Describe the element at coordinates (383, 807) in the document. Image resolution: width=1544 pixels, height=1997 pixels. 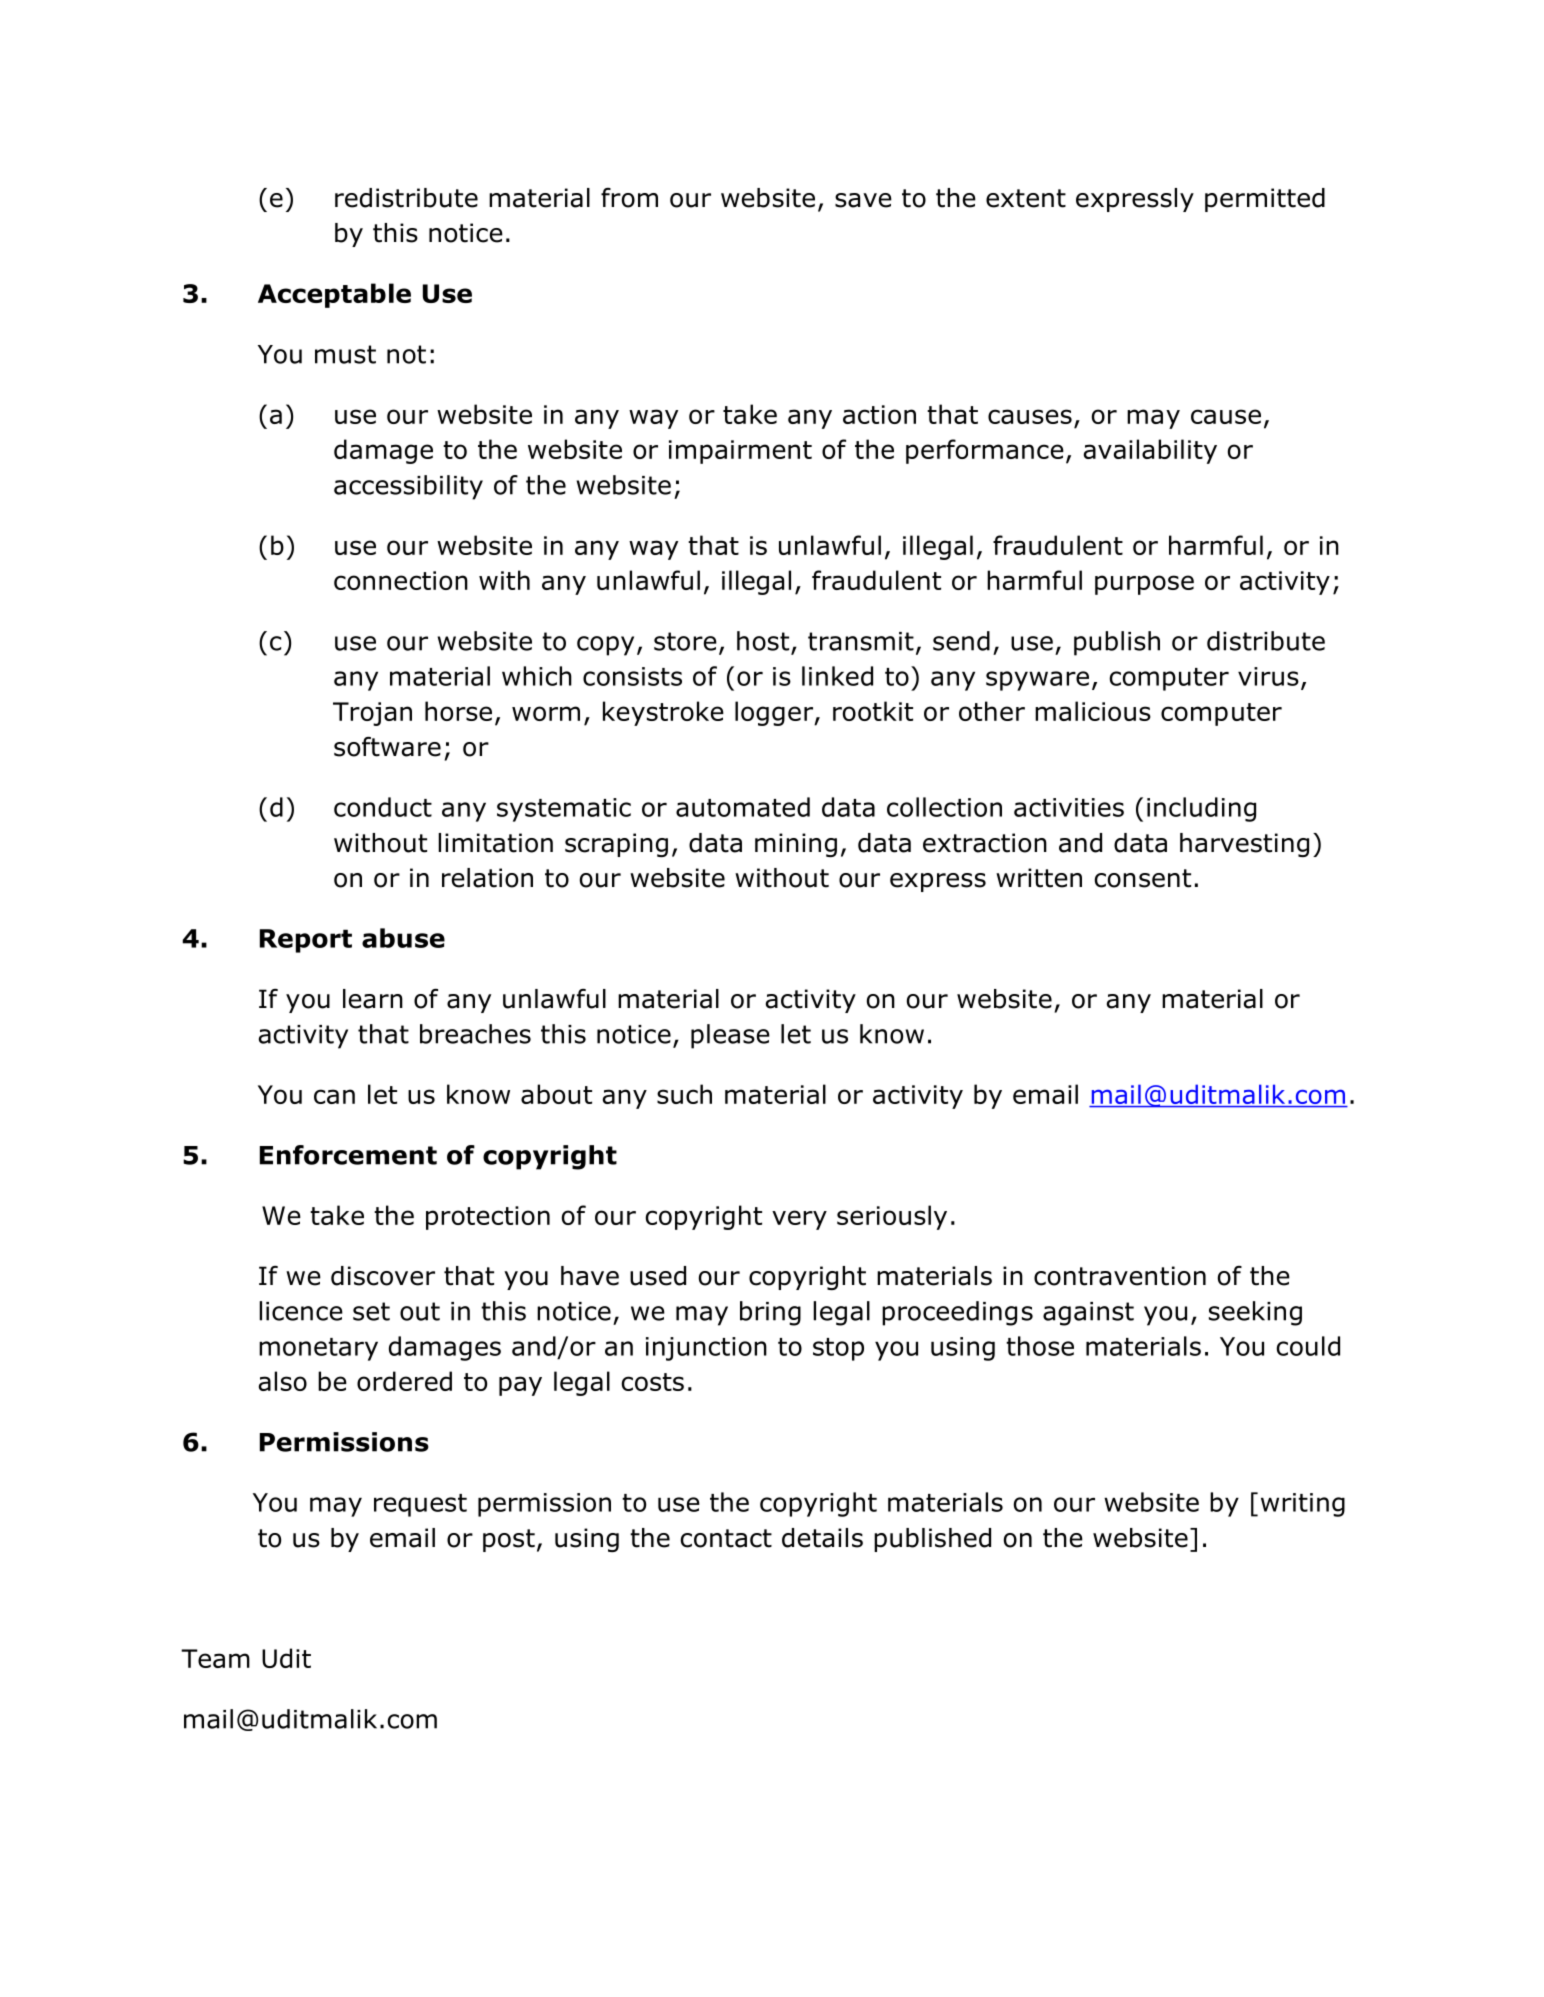
I see `conduct` at that location.
